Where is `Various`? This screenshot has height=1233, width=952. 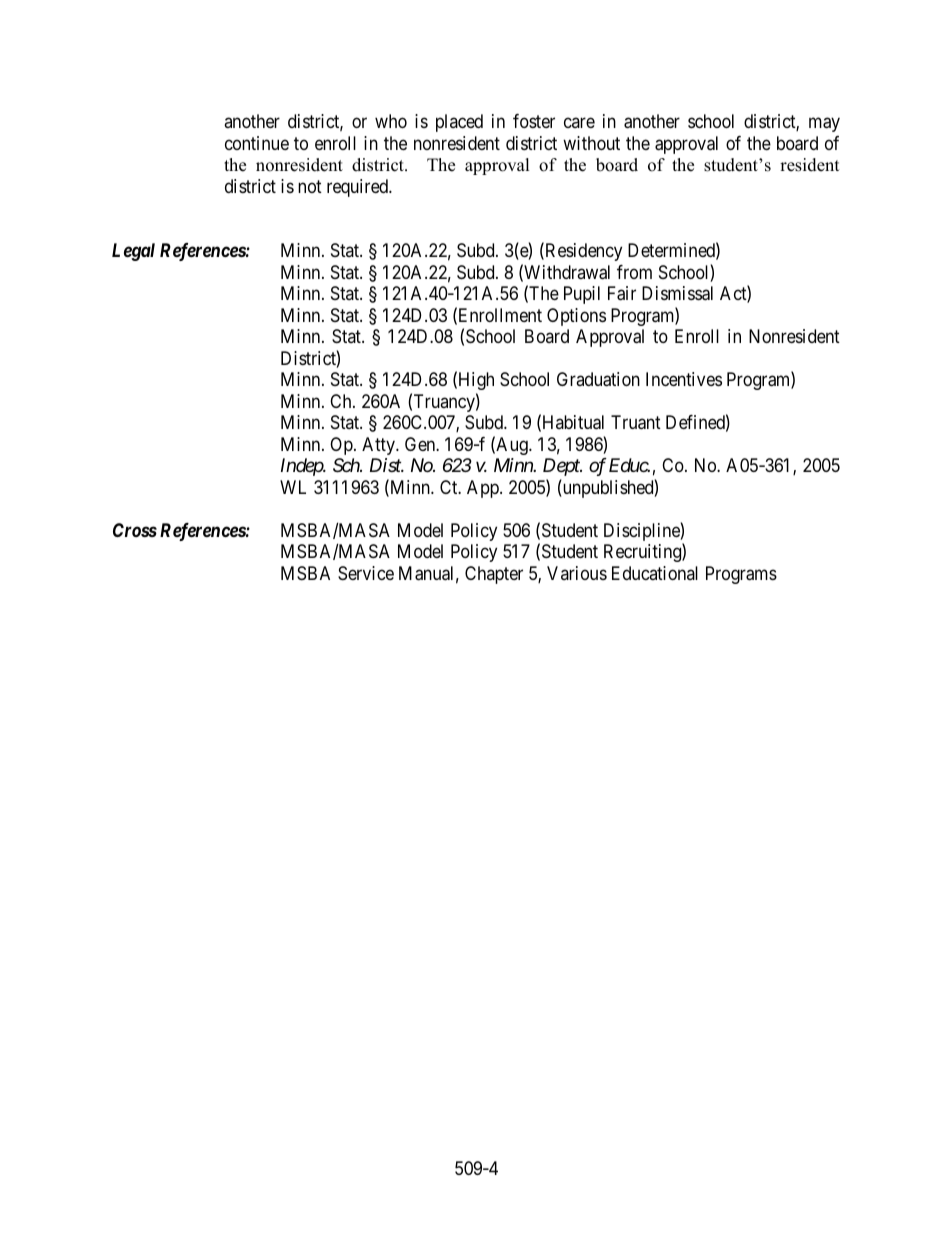 Various is located at coordinates (577, 573).
